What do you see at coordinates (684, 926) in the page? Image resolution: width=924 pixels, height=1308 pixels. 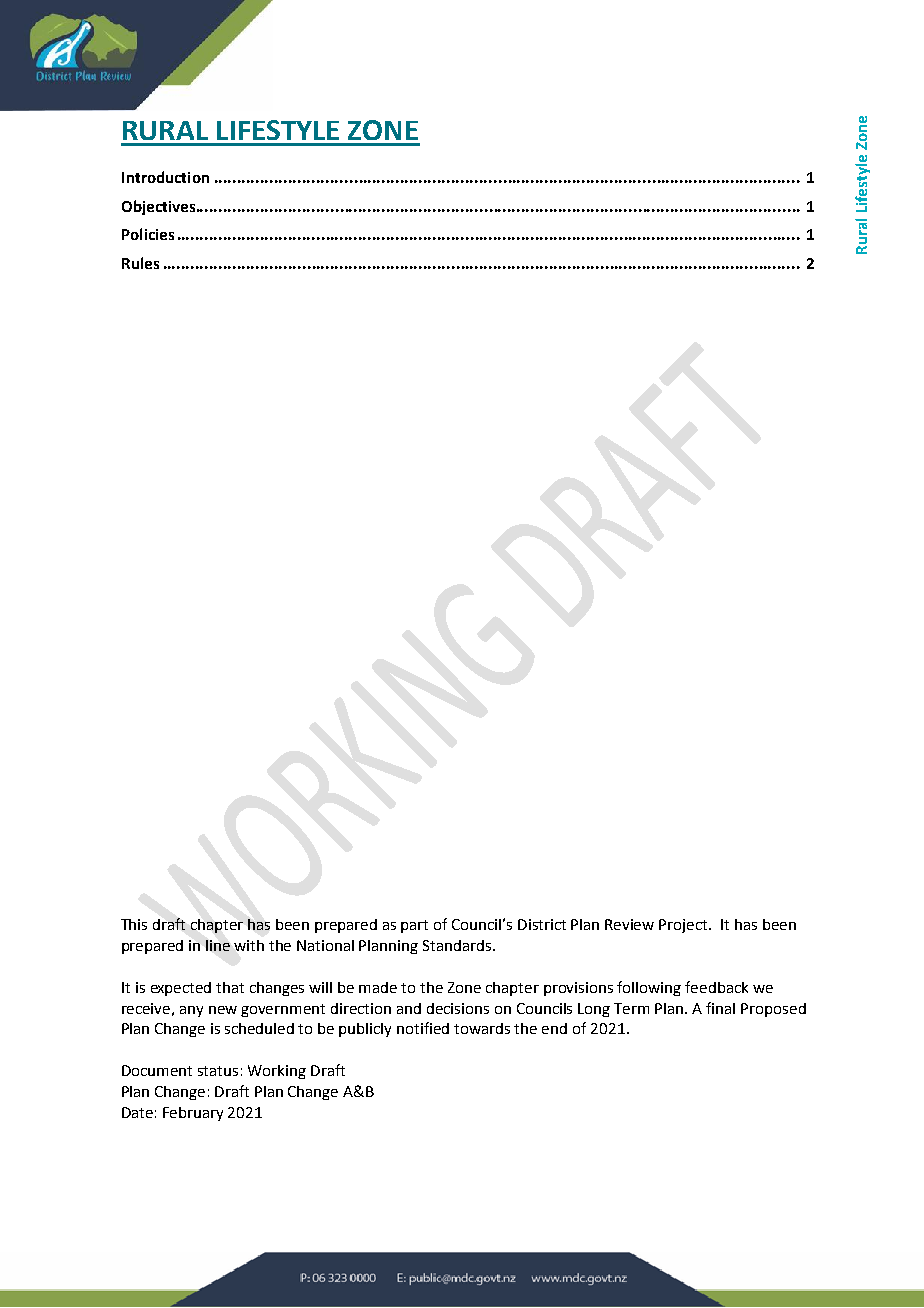 I see `Project` at bounding box center [684, 926].
